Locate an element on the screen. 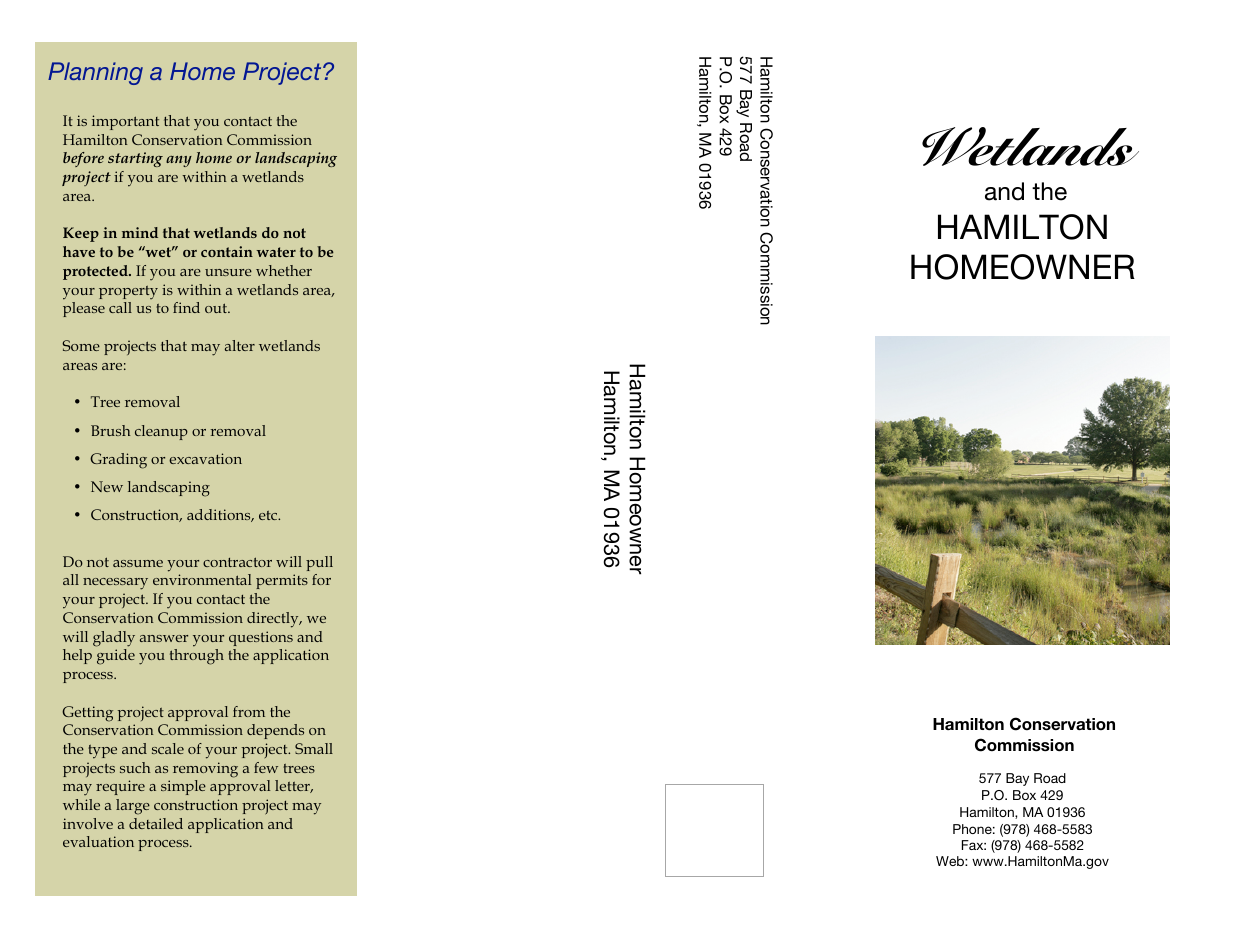 The image size is (1233, 952). necessary is located at coordinates (115, 584).
